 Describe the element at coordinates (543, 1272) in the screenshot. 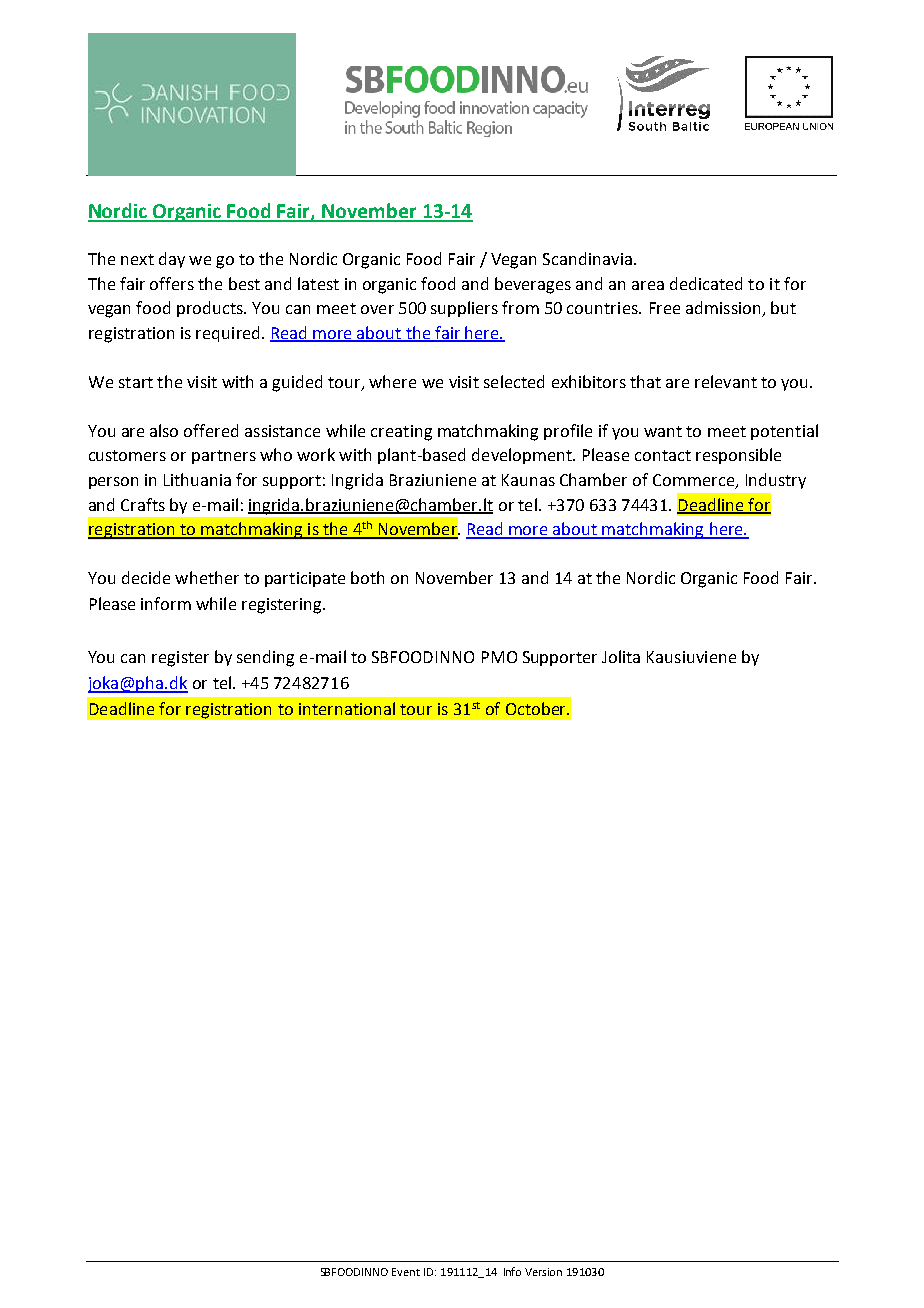

I see `Version` at that location.
